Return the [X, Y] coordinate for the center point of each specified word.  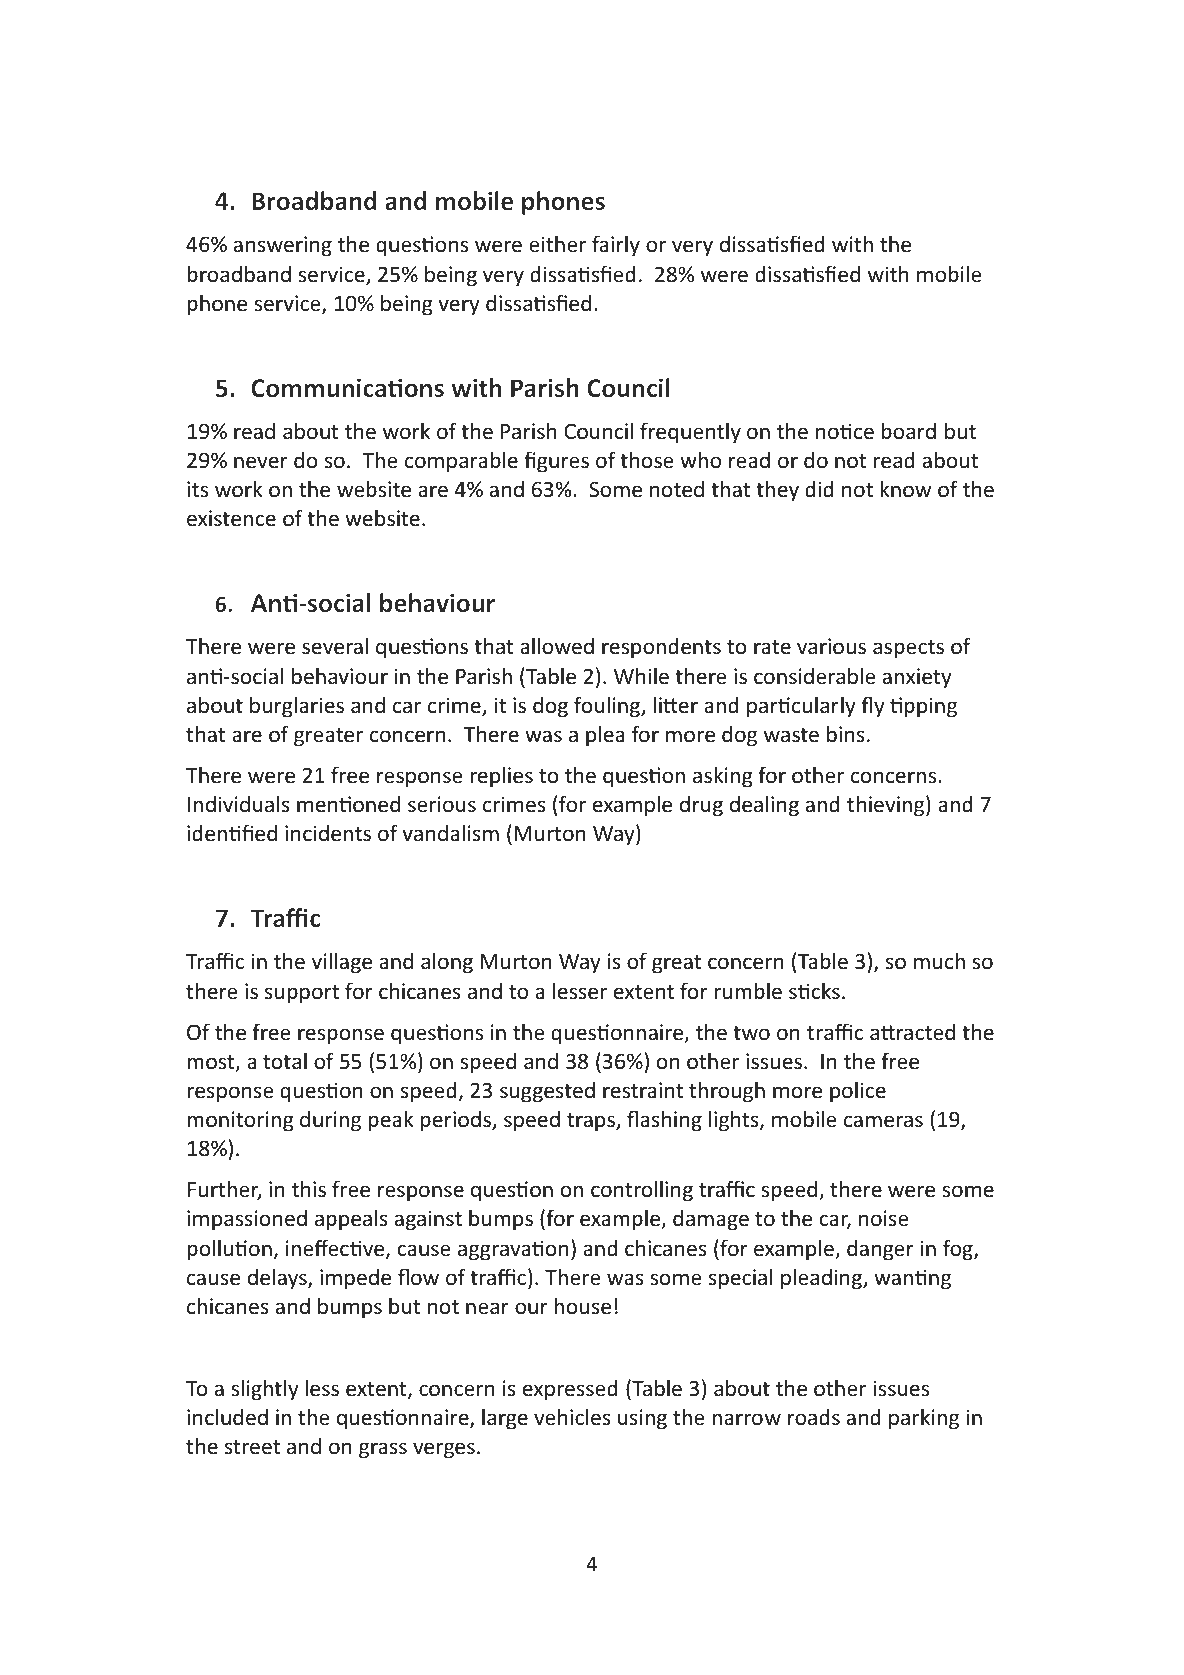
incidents [328, 833]
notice [845, 431]
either [557, 244]
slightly [265, 1390]
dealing [764, 806]
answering [283, 246]
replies [501, 777]
